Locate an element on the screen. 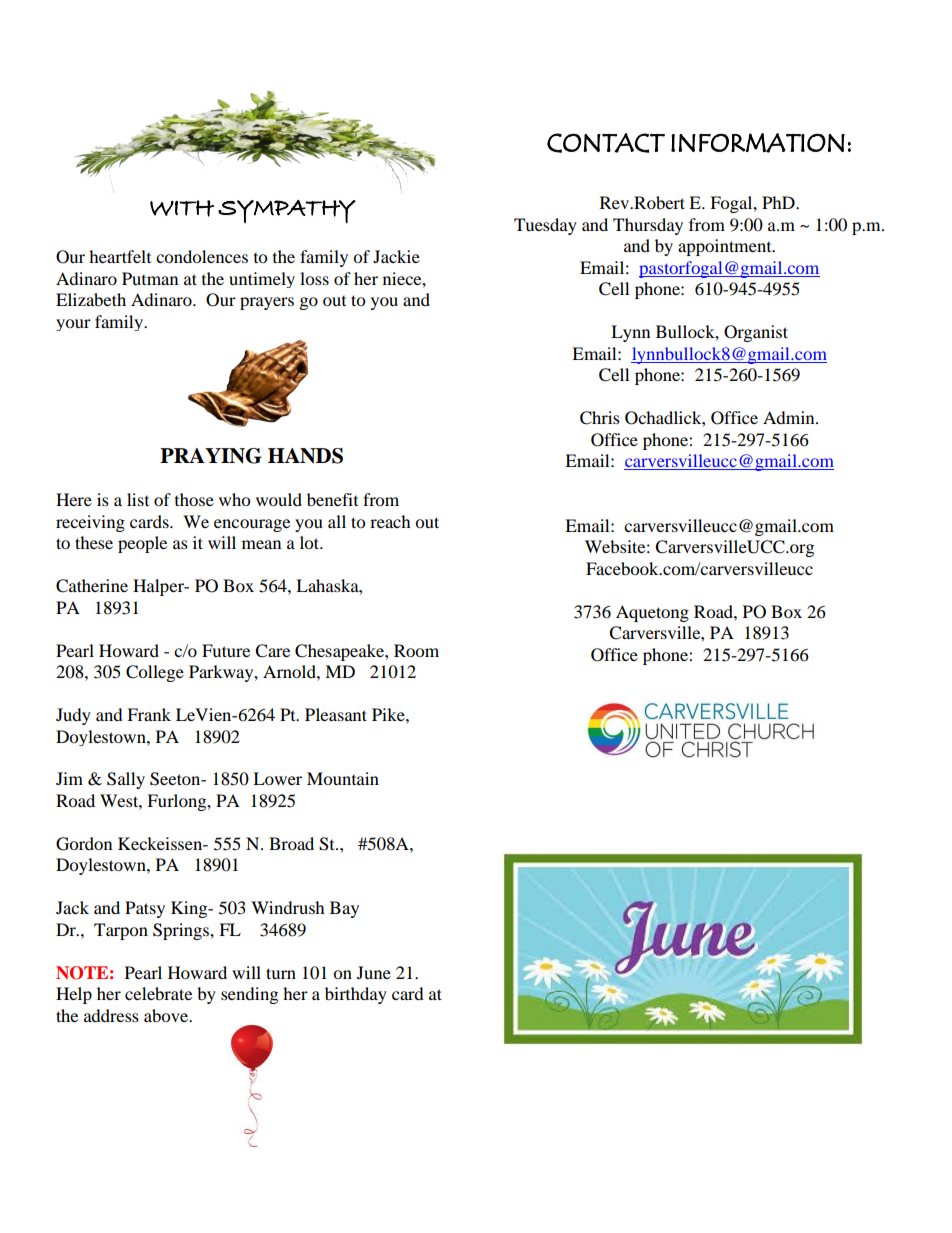  celebrate is located at coordinates (158, 993).
